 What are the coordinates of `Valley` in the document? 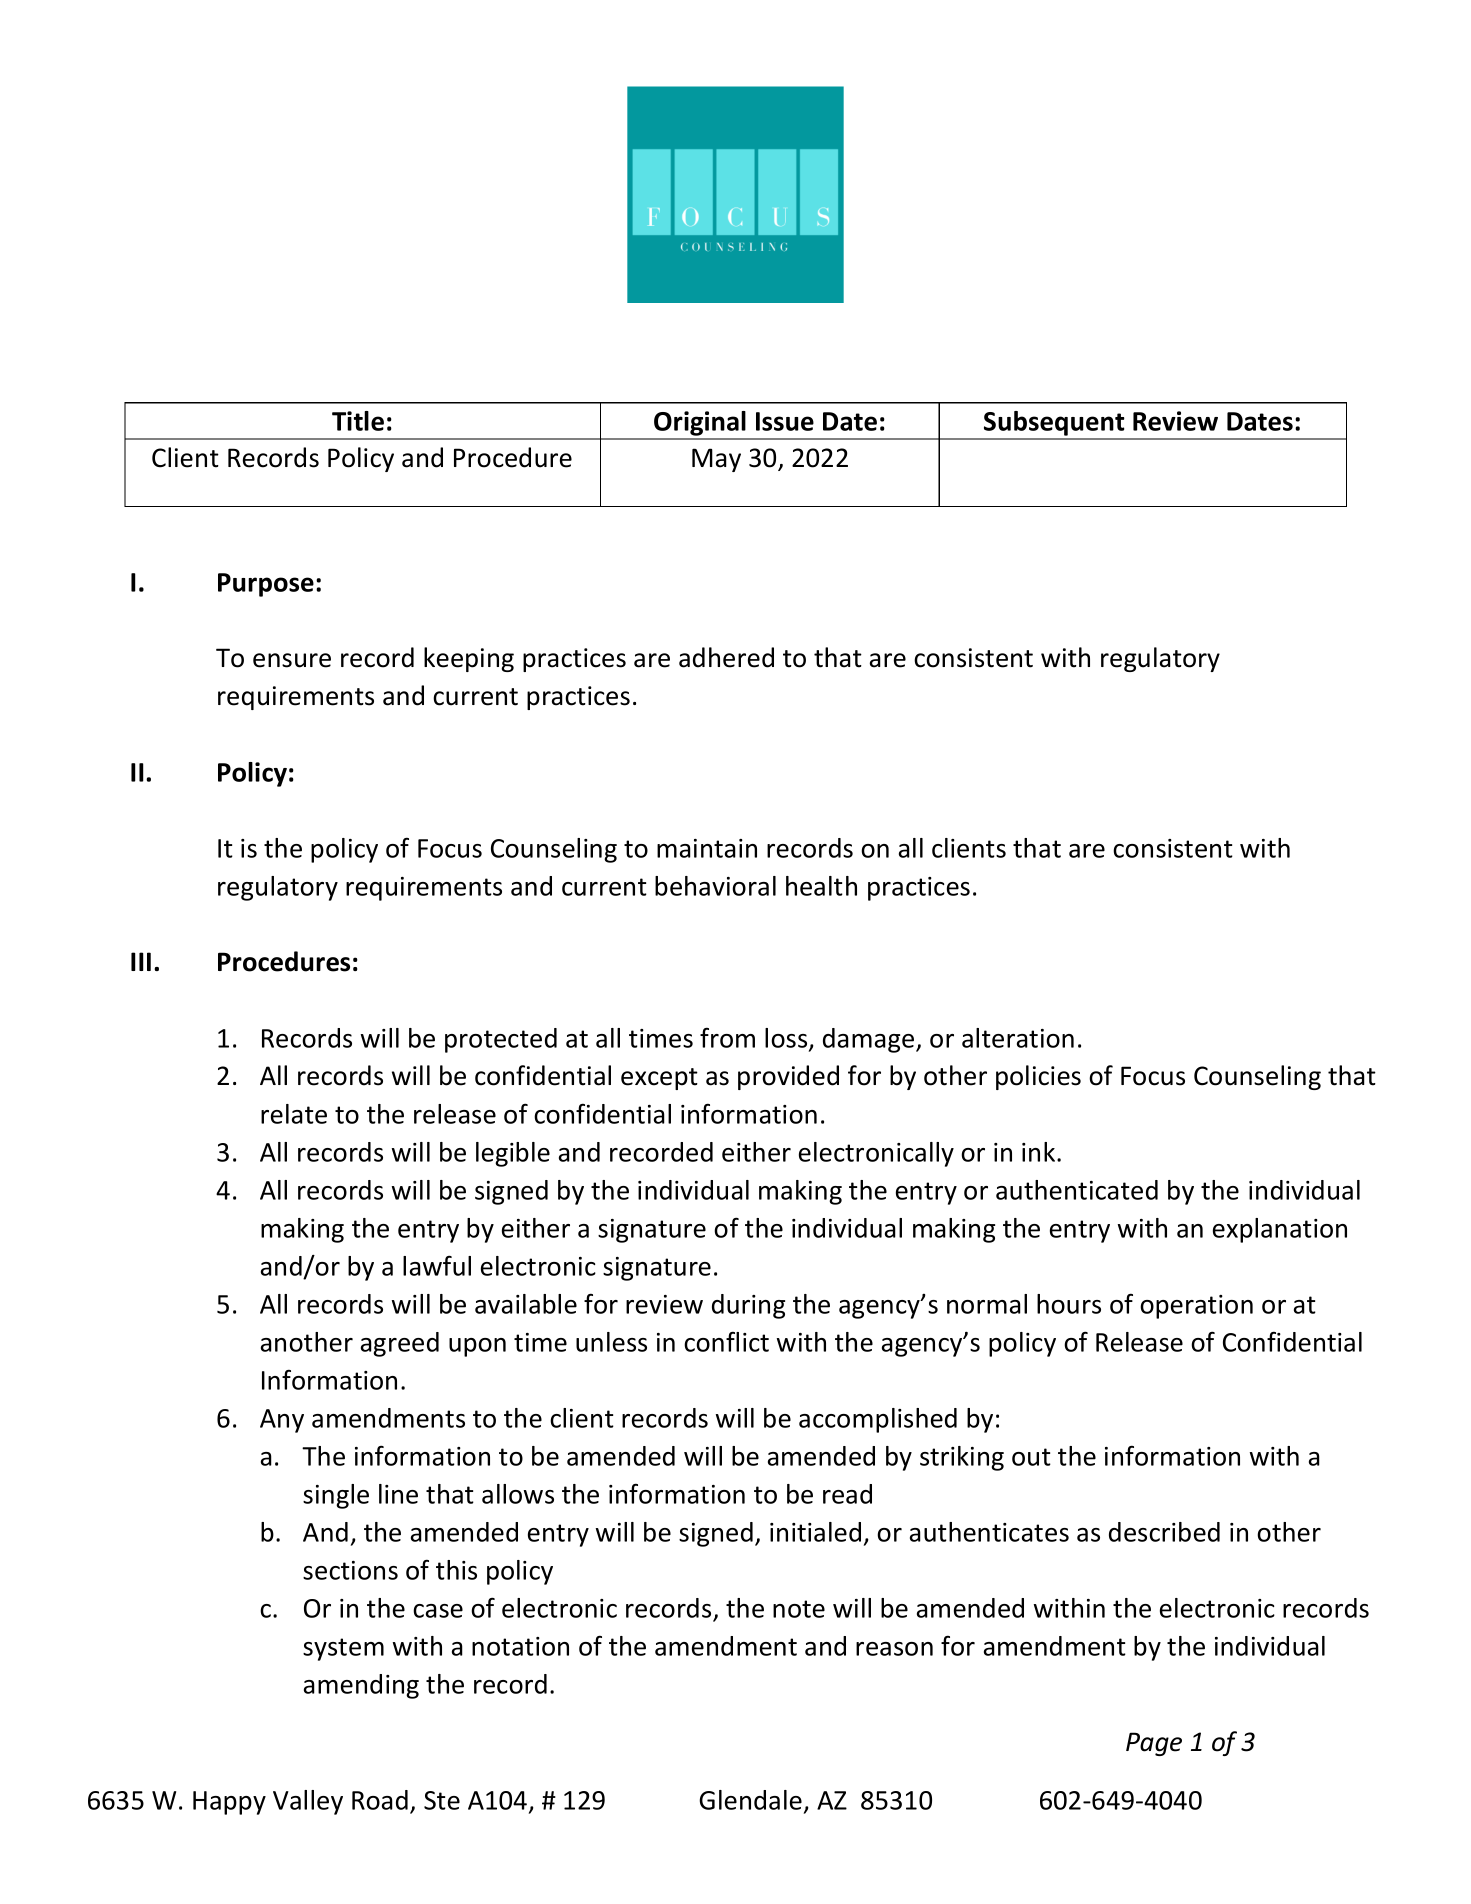 It's located at (308, 1802).
